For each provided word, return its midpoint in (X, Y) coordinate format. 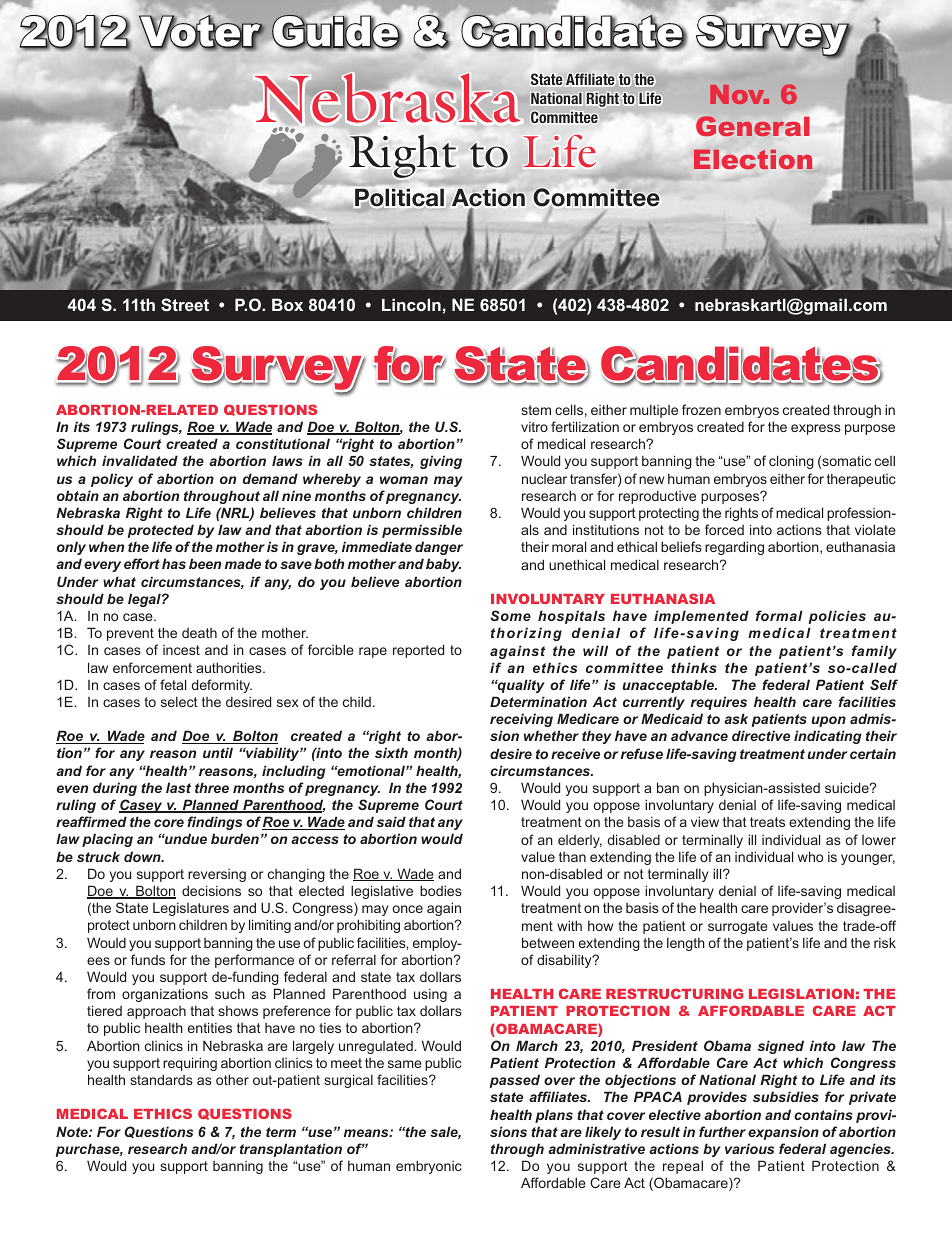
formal (779, 615)
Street (185, 304)
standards (161, 1079)
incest (181, 650)
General (752, 126)
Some (510, 615)
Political (399, 197)
